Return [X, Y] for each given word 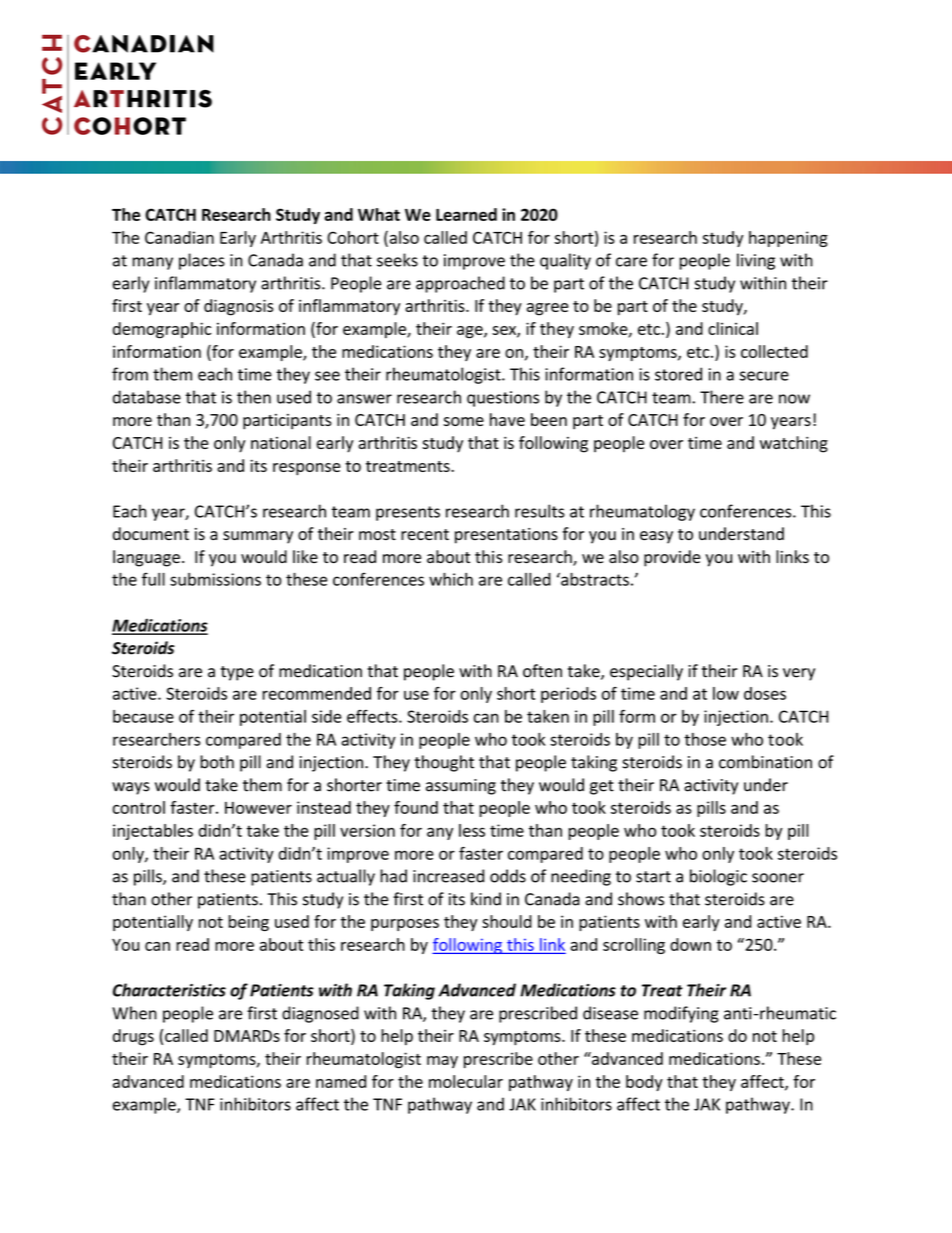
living [756, 261]
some [464, 421]
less [472, 830]
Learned [466, 214]
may [442, 1062]
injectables [153, 832]
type [237, 673]
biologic [718, 877]
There [722, 397]
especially [646, 672]
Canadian [179, 237]
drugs [133, 1037]
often [542, 671]
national [281, 442]
